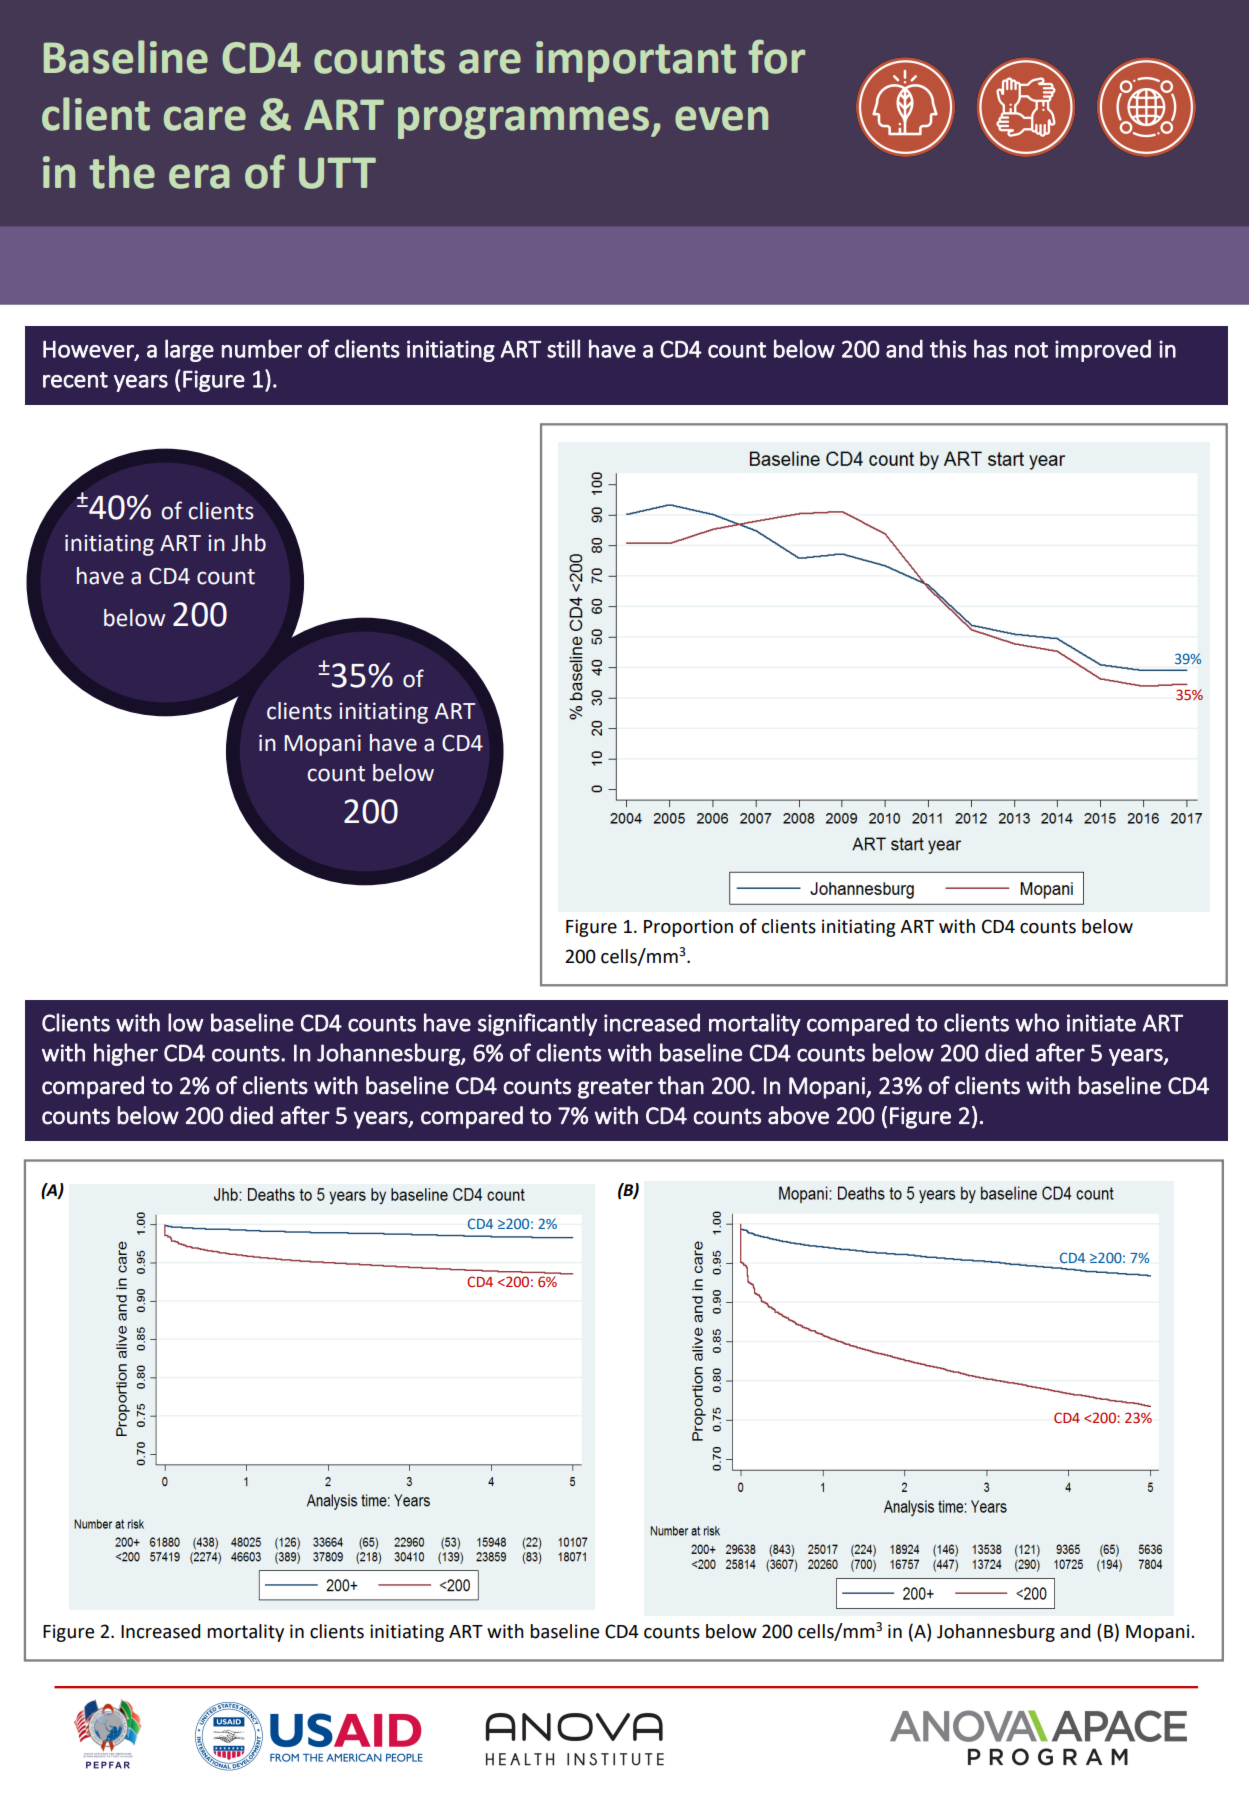  I want to click on care, so click(205, 118).
